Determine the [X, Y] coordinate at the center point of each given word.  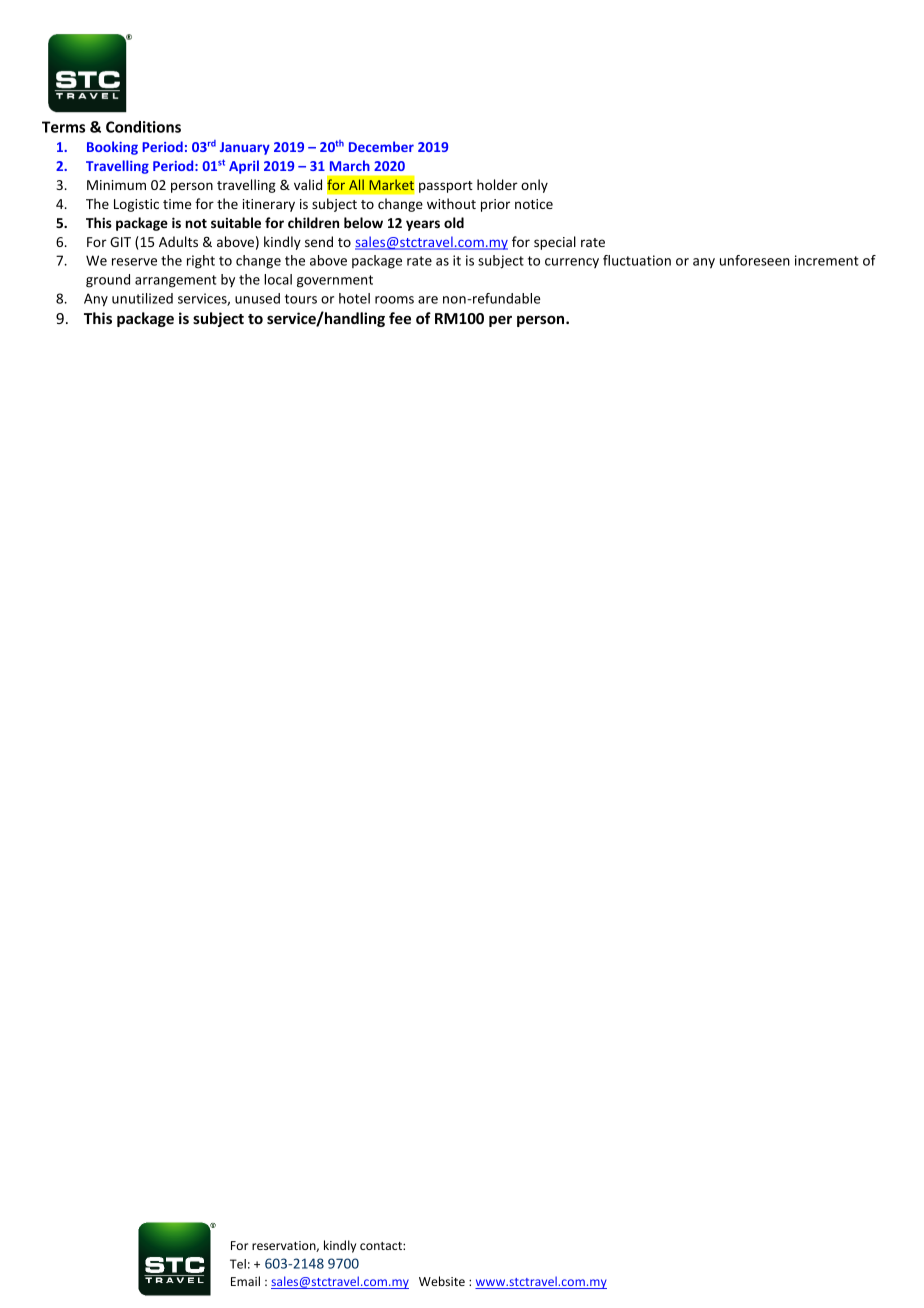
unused [257, 298]
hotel [354, 298]
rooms [394, 300]
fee [400, 318]
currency [572, 263]
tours [301, 299]
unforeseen [755, 260]
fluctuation [637, 260]
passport [446, 187]
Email [245, 1281]
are [428, 300]
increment [826, 260]
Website [442, 1281]
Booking [112, 148]
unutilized [142, 298]
